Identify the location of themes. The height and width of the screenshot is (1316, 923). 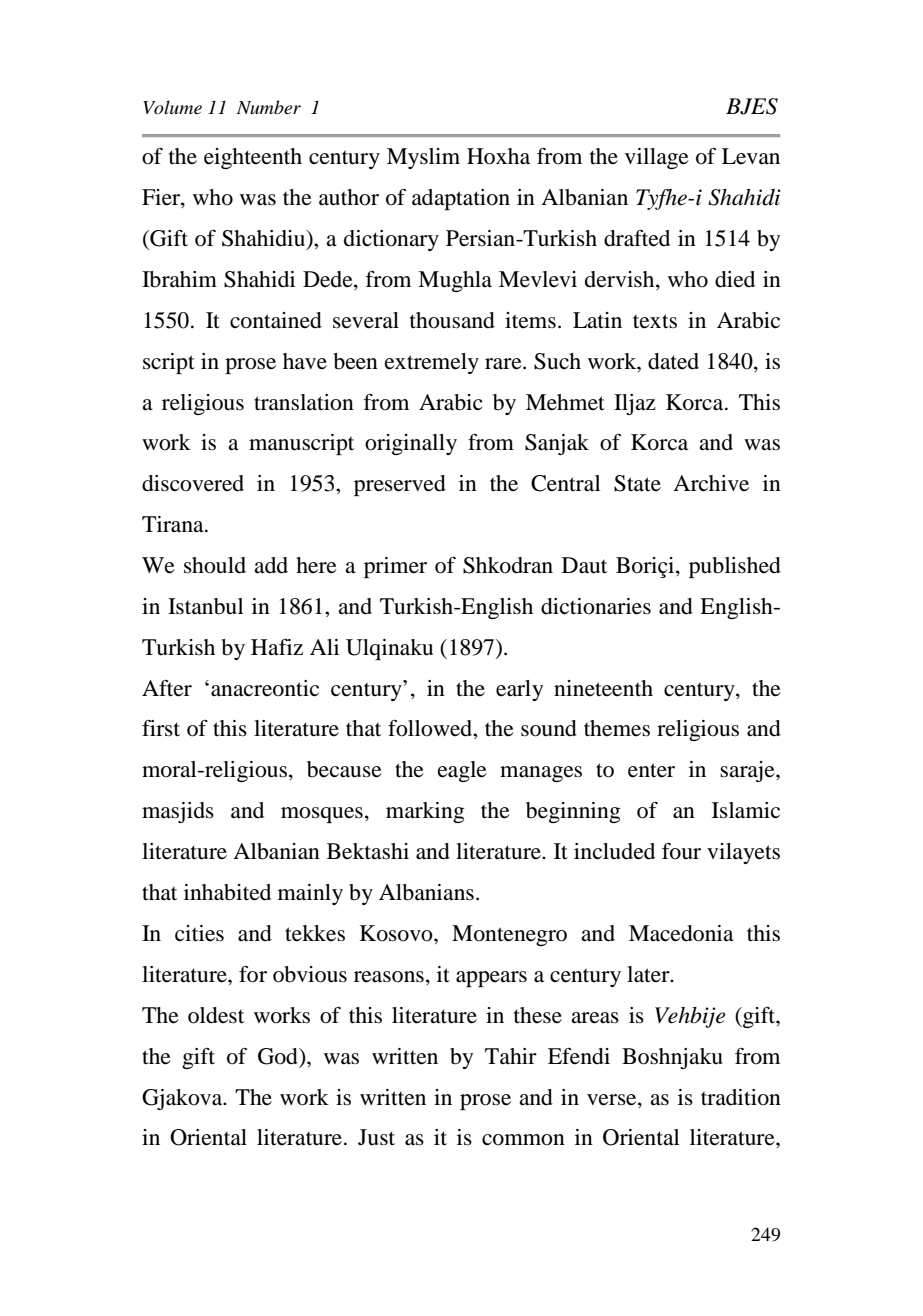
(617, 728).
